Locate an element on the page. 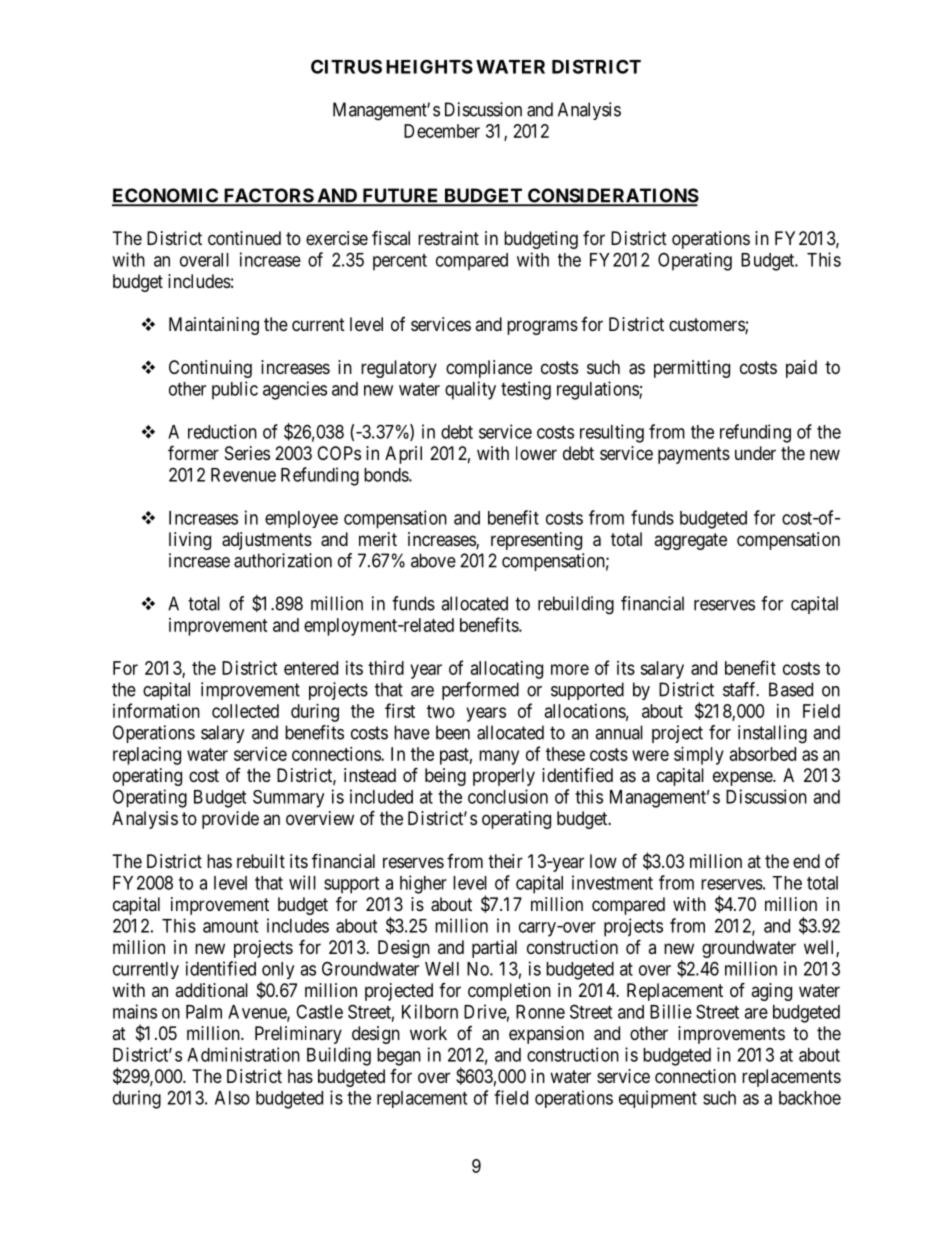 This document has width=952, height=1233. their is located at coordinates (505, 861).
